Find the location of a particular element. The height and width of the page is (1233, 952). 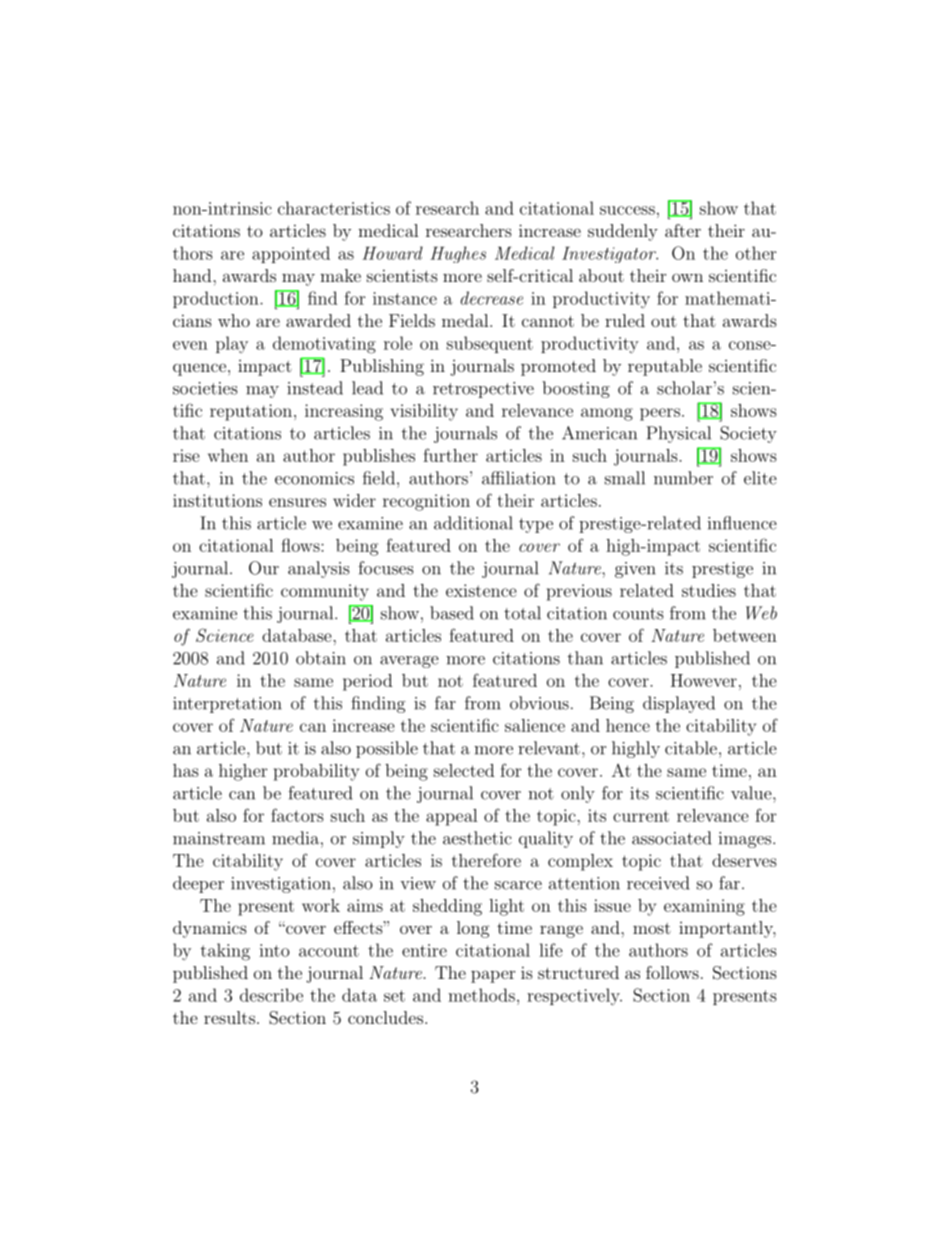

associated is located at coordinates (671, 838).
